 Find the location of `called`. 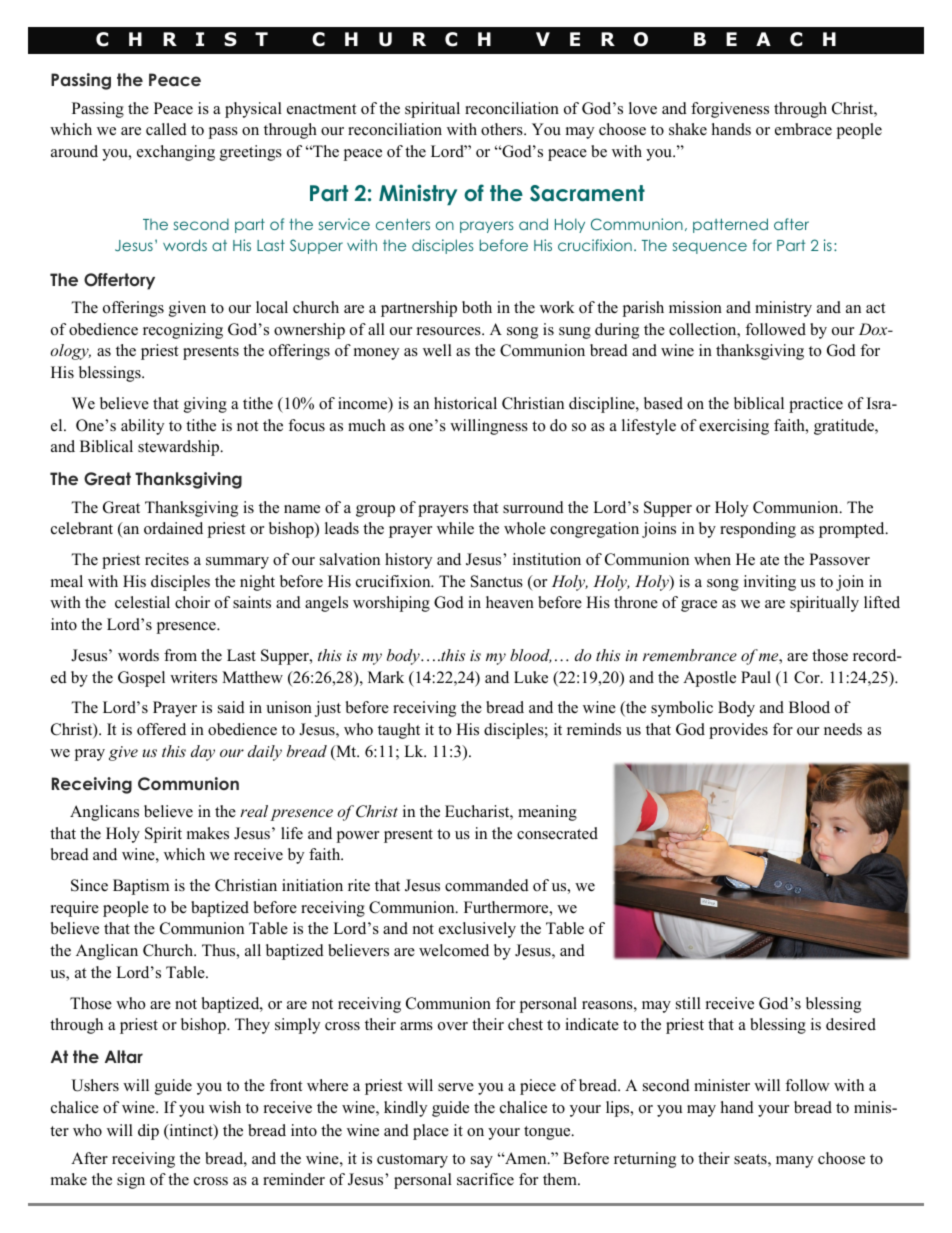

called is located at coordinates (166, 129).
